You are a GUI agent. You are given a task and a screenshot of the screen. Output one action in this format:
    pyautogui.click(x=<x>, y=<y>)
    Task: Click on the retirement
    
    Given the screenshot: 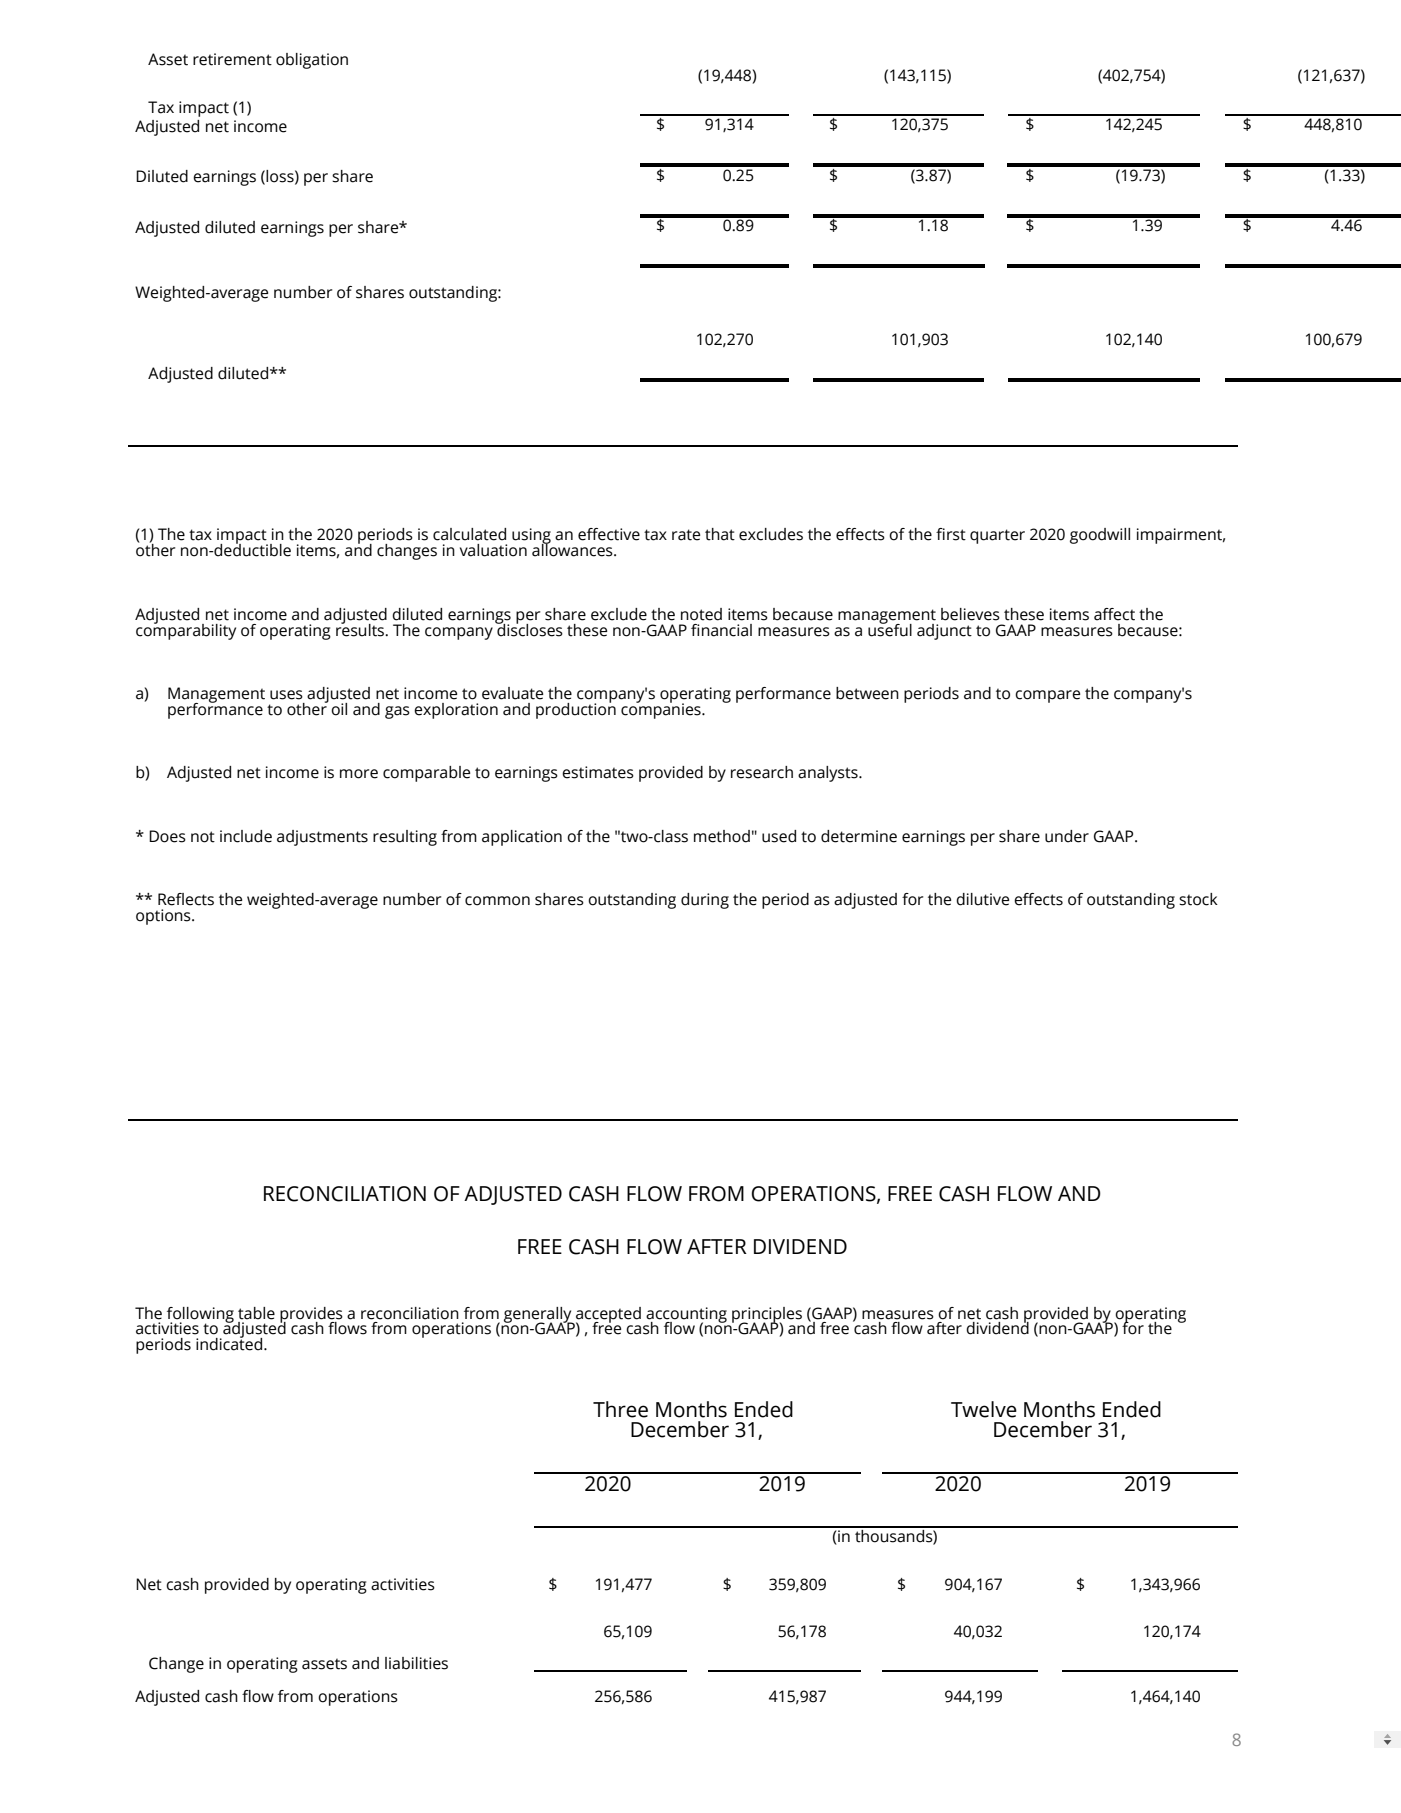 What is the action you would take?
    pyautogui.click(x=232, y=59)
